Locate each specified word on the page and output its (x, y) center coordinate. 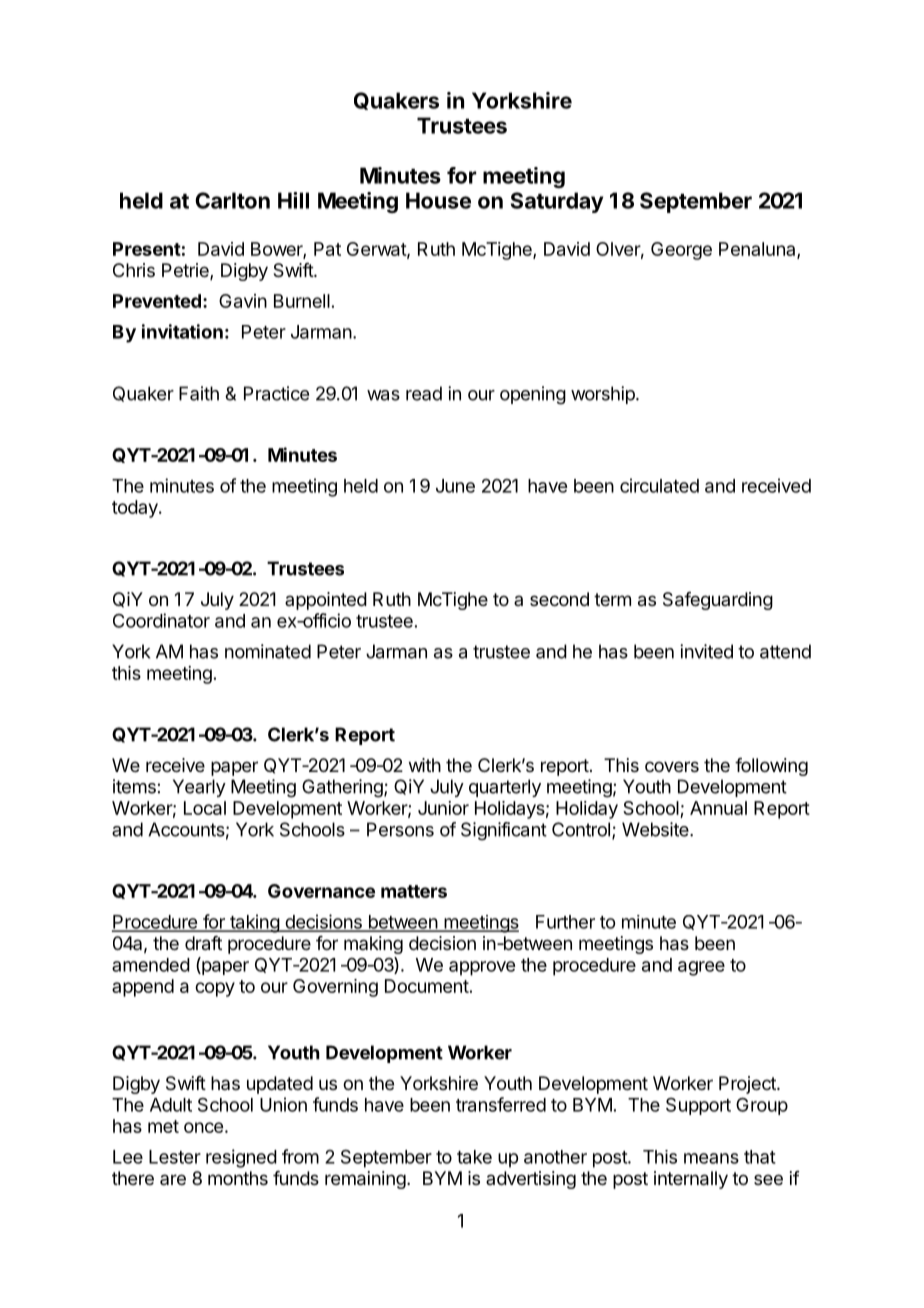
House (438, 200)
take (474, 1157)
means (711, 1158)
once (203, 1127)
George (681, 251)
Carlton (232, 200)
